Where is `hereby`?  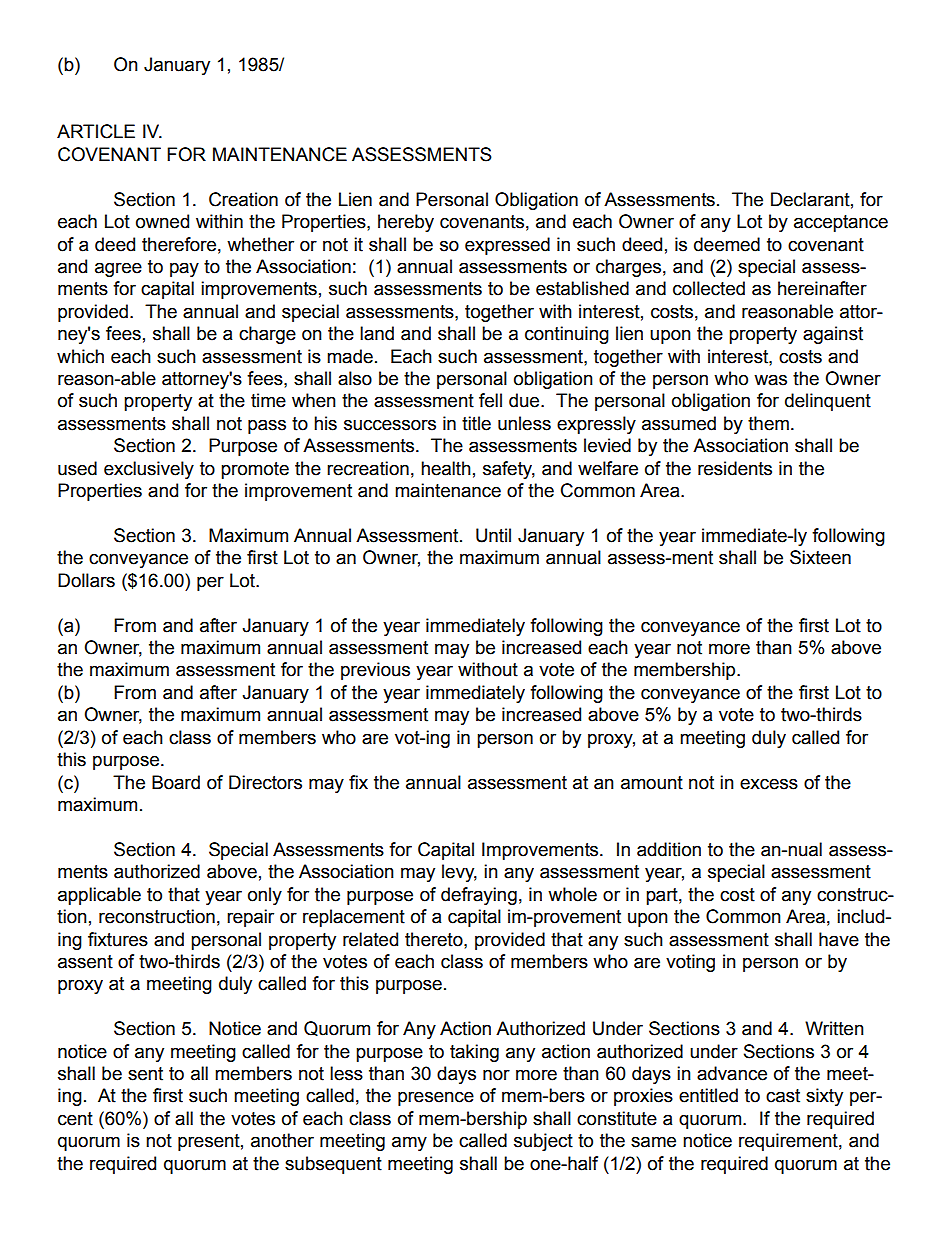
hereby is located at coordinates (406, 223).
